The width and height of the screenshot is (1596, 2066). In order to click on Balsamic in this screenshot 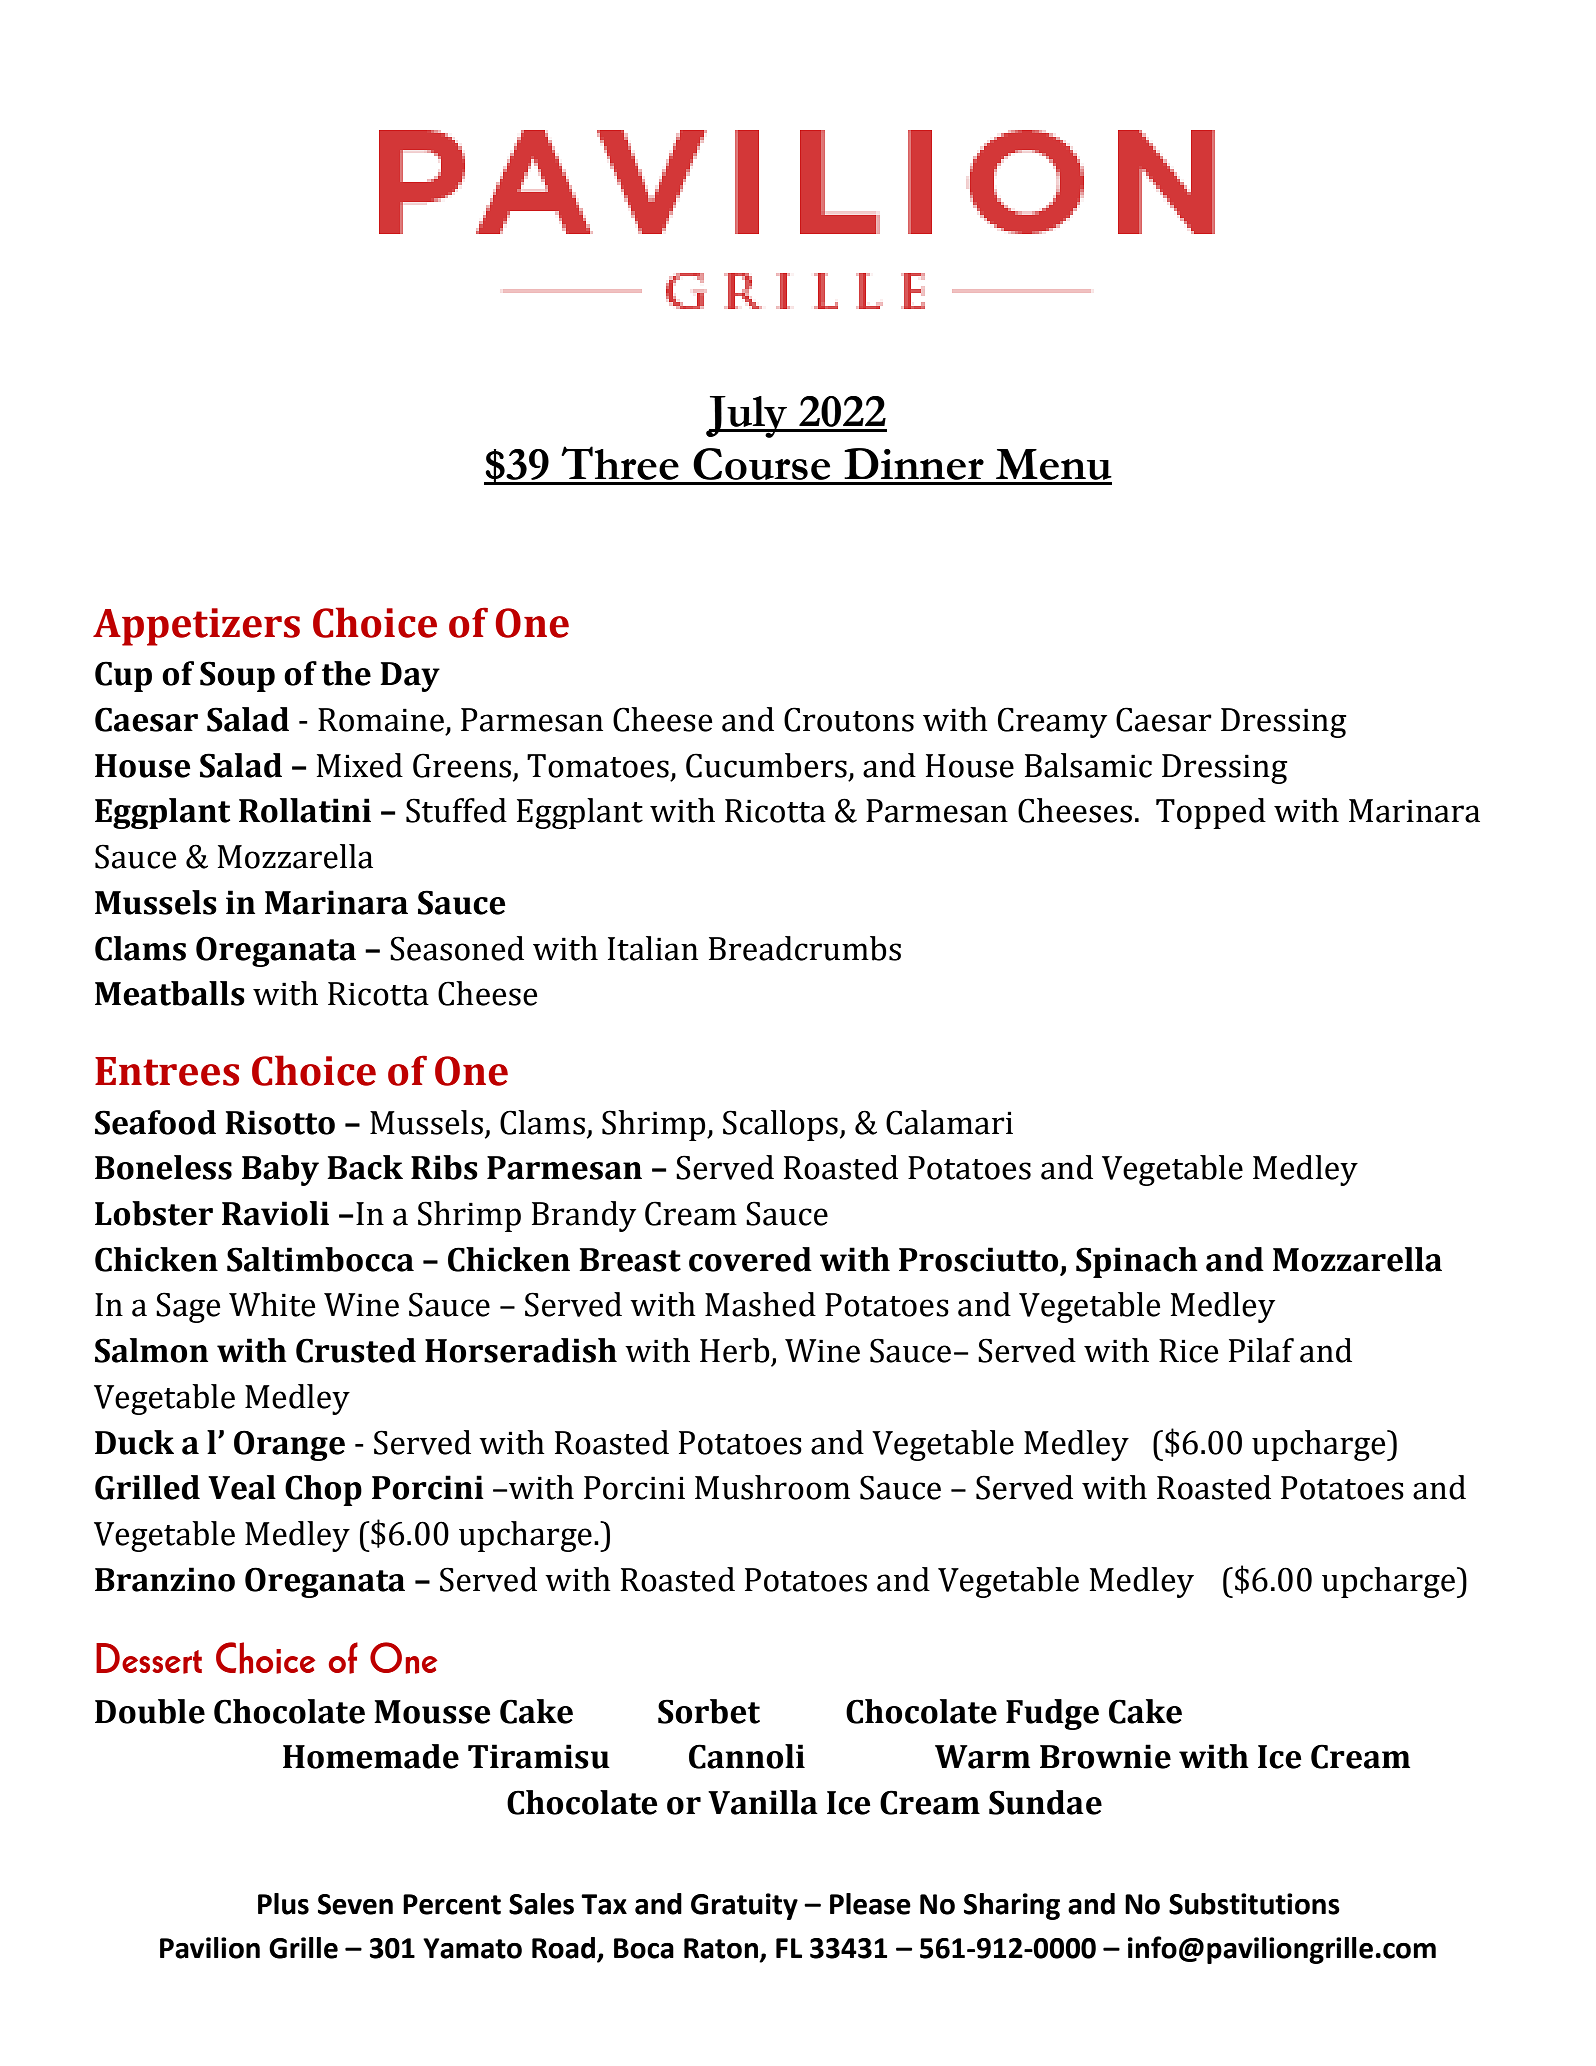, I will do `click(1088, 765)`.
